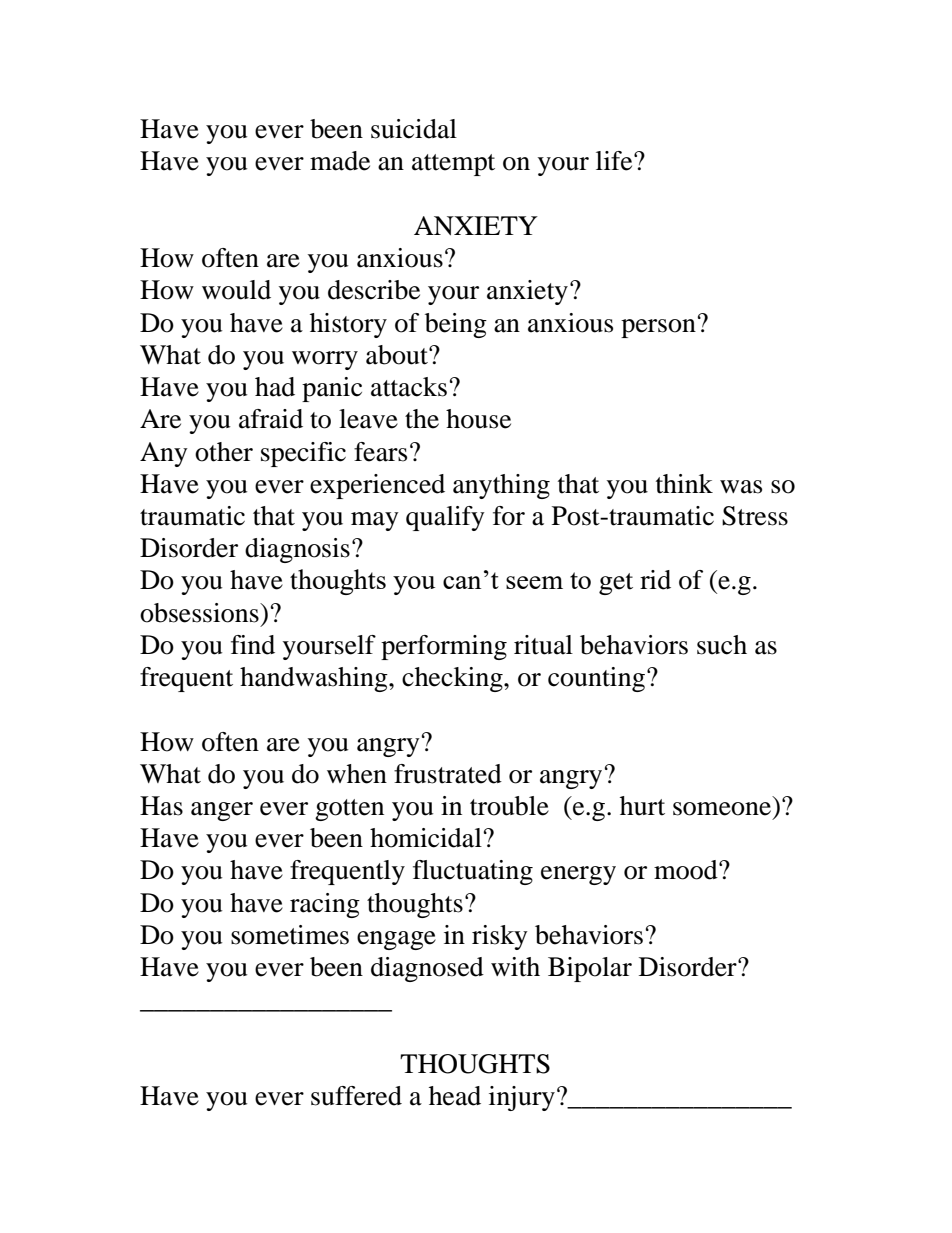  I want to click on attempt, so click(453, 165).
